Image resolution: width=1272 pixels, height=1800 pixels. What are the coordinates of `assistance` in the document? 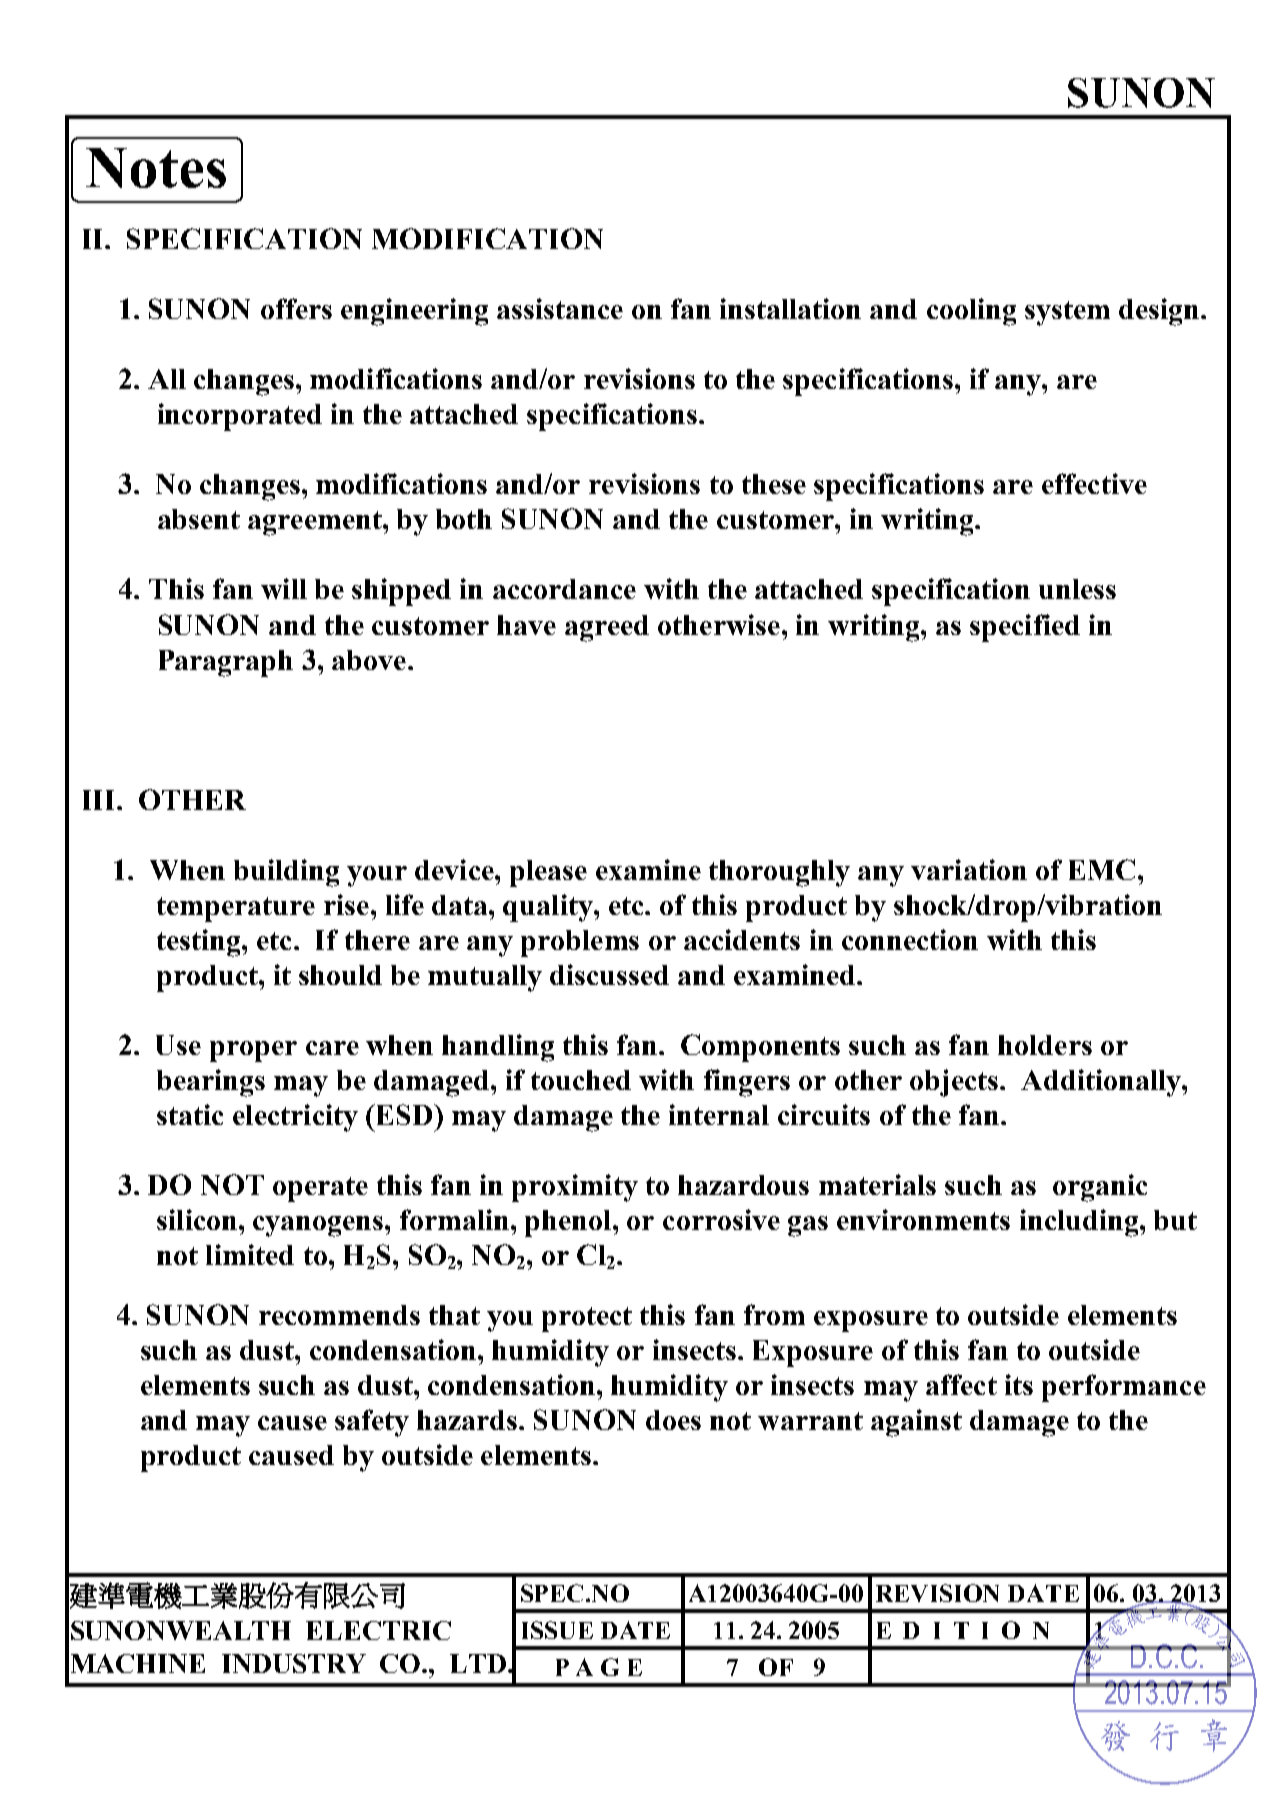 It's located at (560, 308).
